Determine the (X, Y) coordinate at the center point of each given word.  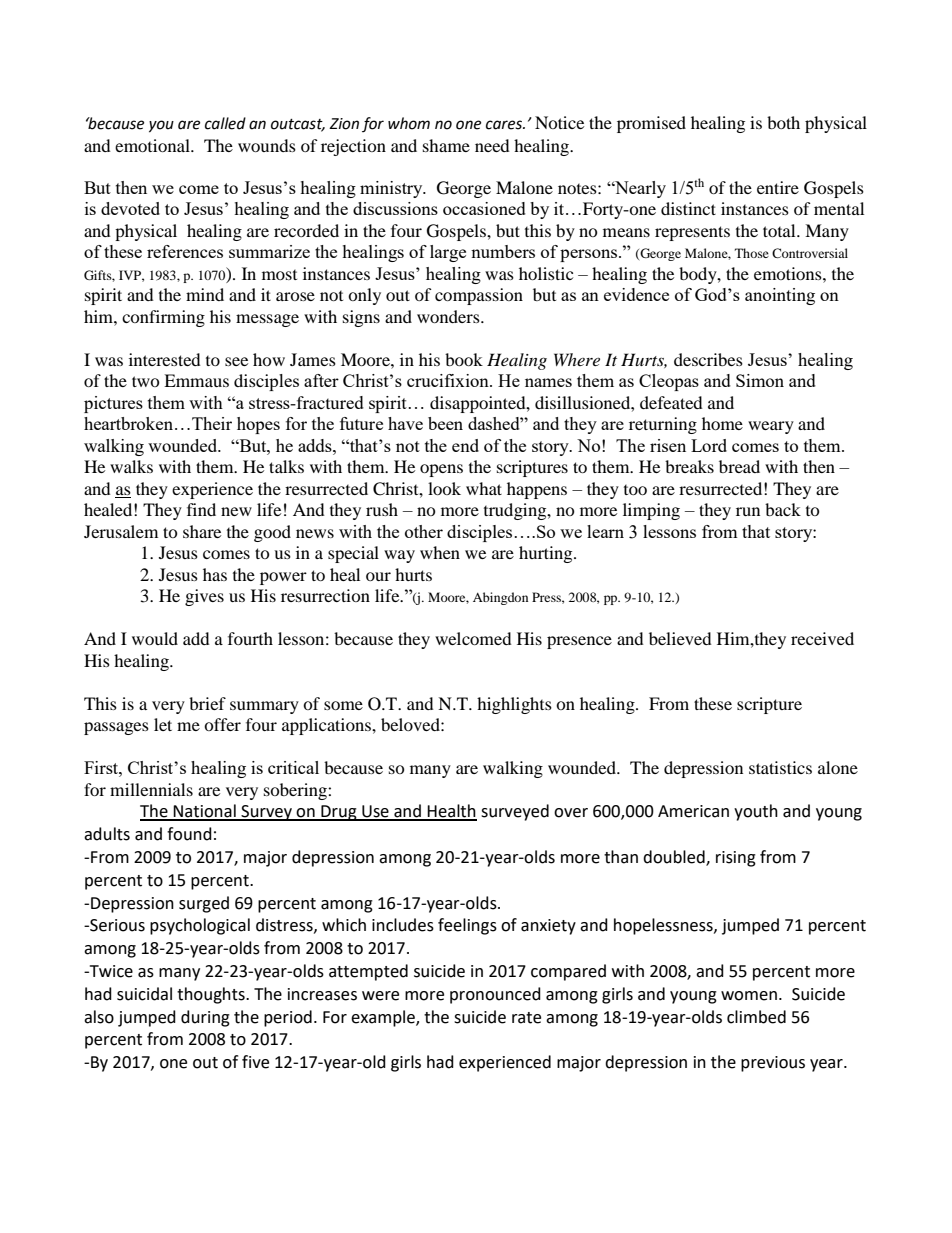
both (783, 122)
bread (739, 466)
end (465, 445)
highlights (514, 705)
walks (131, 466)
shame (446, 145)
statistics (780, 767)
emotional (153, 145)
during (205, 1018)
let (163, 724)
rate (526, 1018)
